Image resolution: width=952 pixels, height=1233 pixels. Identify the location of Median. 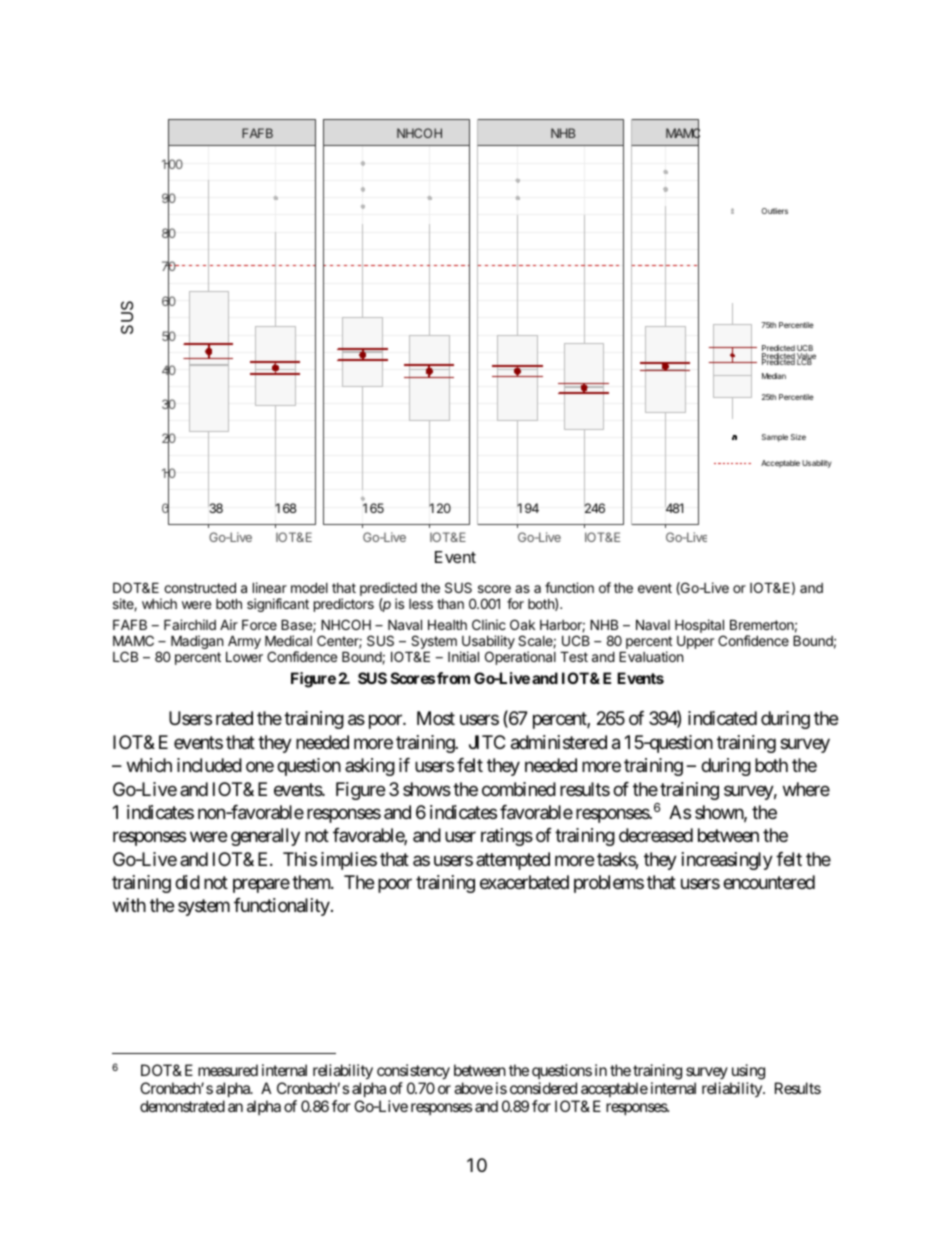
(774, 376).
